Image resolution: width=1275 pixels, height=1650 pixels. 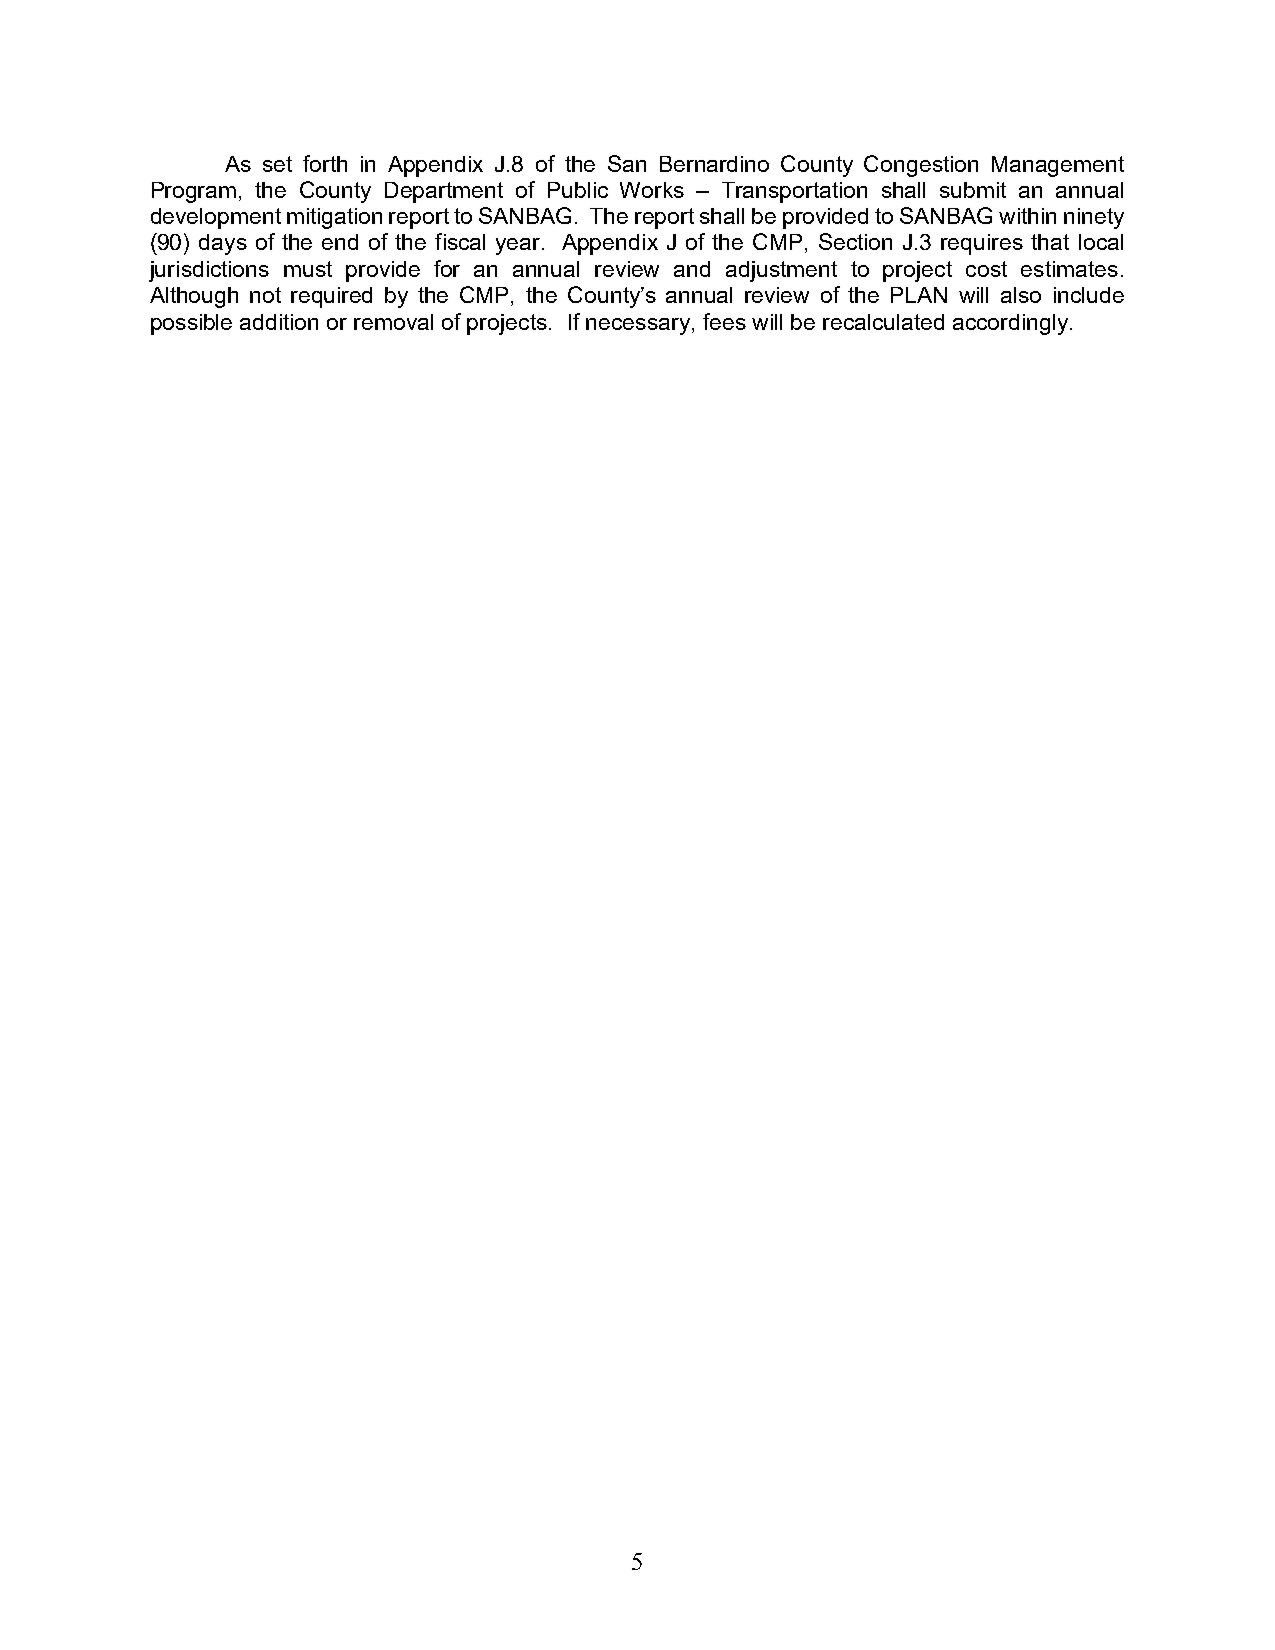 I want to click on Management, so click(x=1058, y=166).
